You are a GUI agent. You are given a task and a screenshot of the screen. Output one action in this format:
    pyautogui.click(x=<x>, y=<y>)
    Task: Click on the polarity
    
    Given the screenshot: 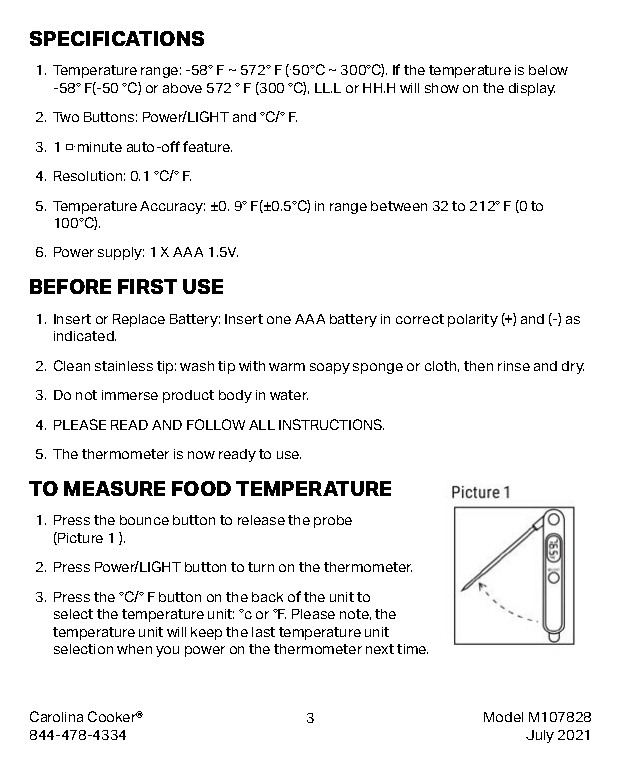 What is the action you would take?
    pyautogui.click(x=473, y=320)
